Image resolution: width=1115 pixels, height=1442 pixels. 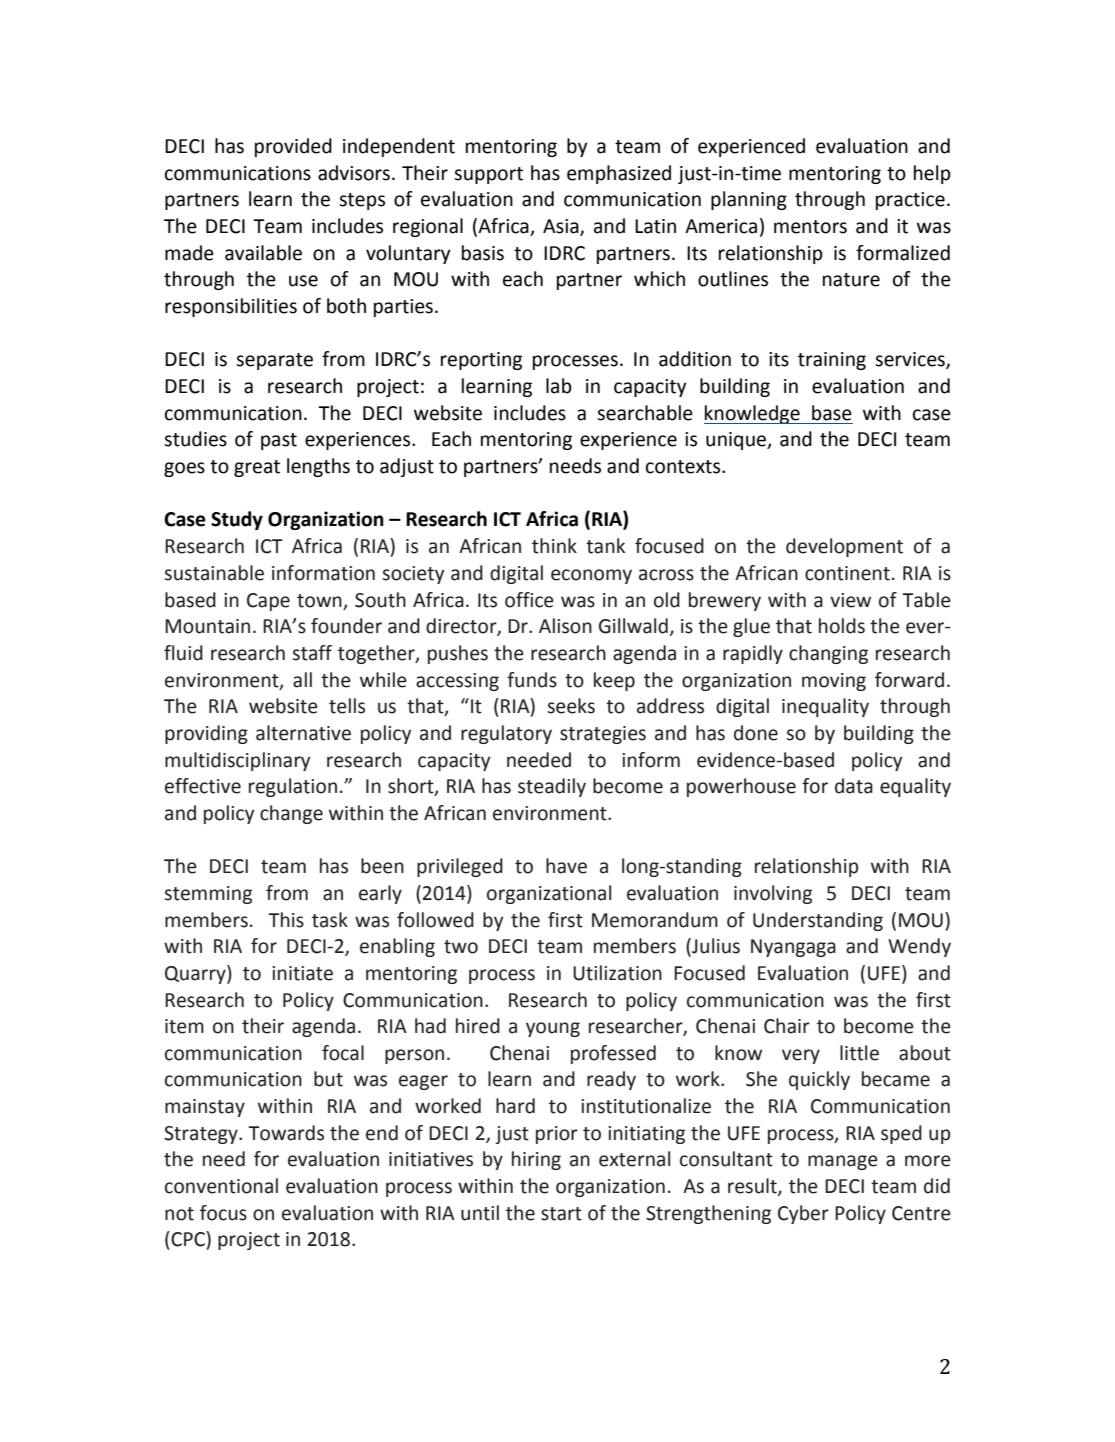 What do you see at coordinates (834, 682) in the document?
I see `moving` at bounding box center [834, 682].
